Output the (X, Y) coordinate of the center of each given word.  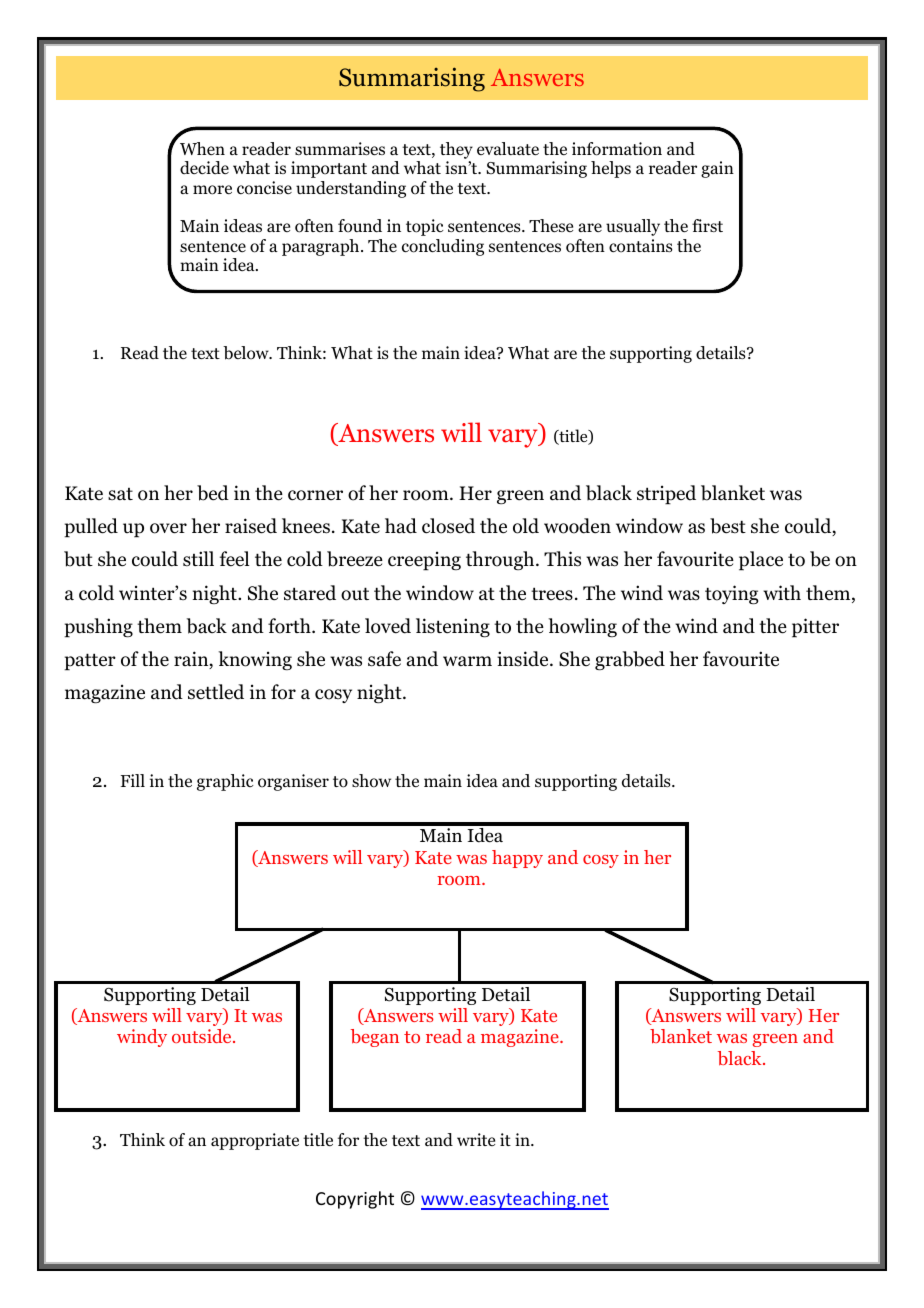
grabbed (630, 661)
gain (717, 169)
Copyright (355, 1200)
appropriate (255, 1141)
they (456, 152)
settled (216, 692)
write (476, 1139)
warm (467, 661)
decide (204, 168)
